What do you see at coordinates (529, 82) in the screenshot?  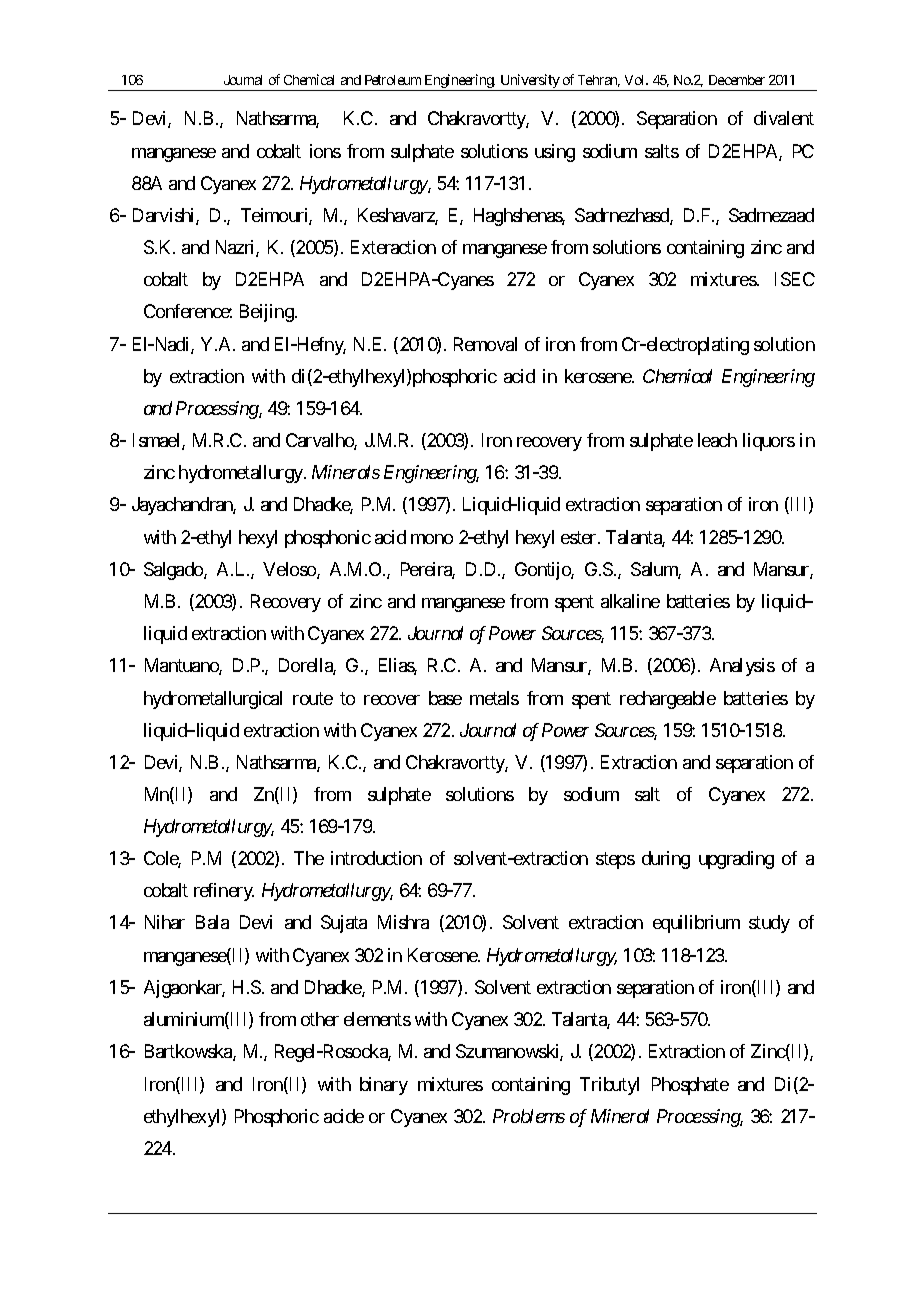 I see `University` at bounding box center [529, 82].
